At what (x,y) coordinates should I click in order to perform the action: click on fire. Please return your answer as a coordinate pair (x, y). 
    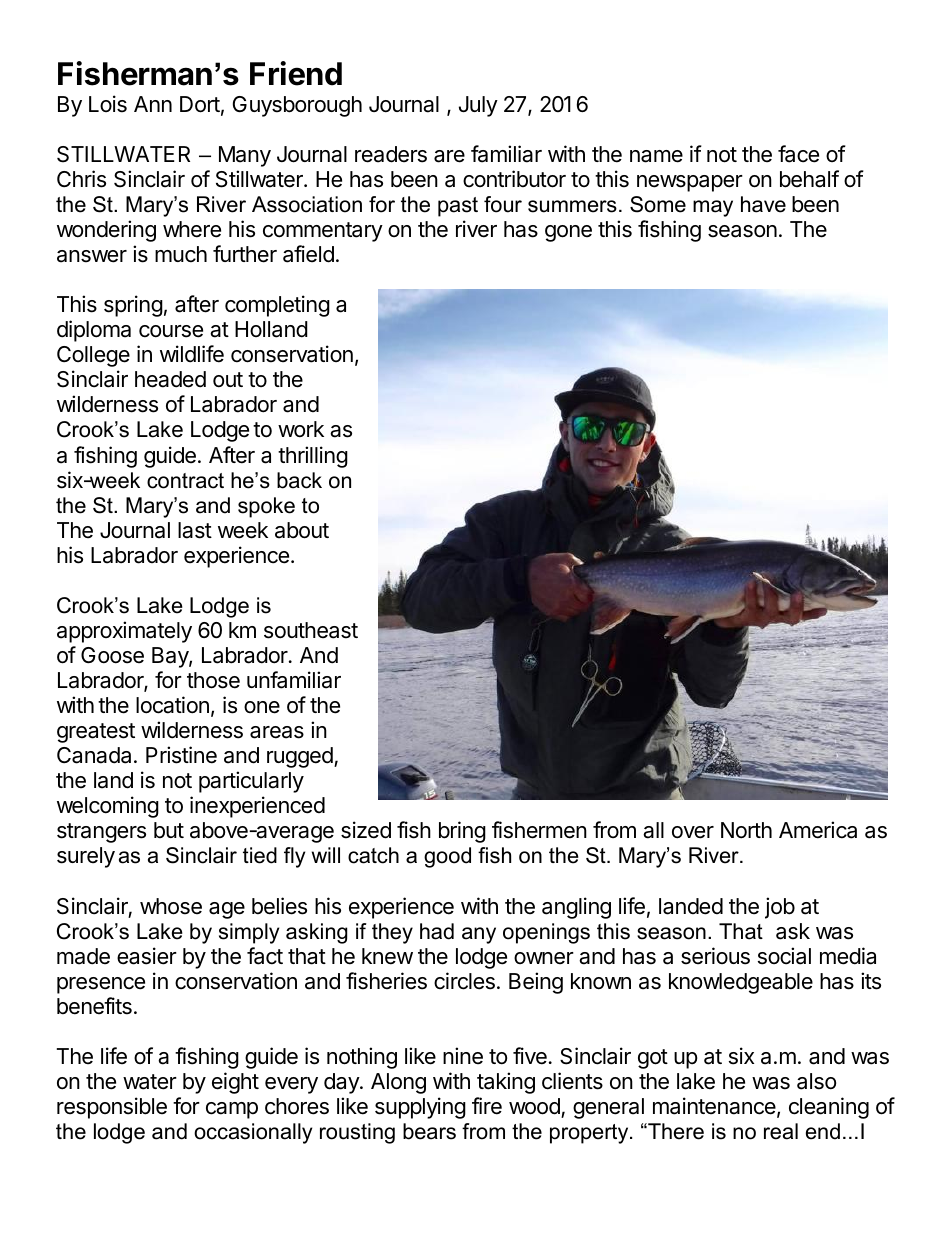
    Looking at the image, I should click on (487, 1106).
